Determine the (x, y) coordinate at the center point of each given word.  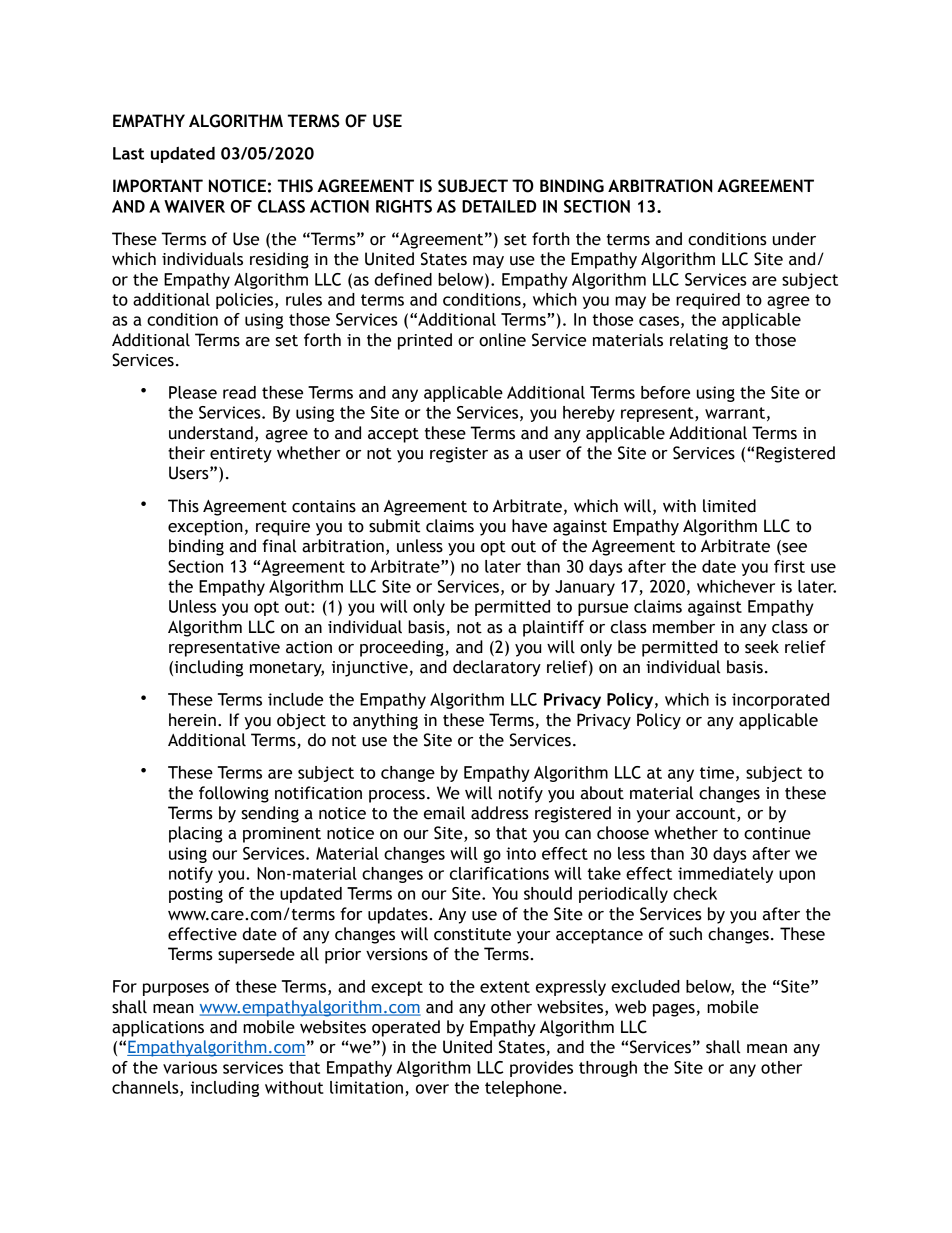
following (234, 794)
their (186, 453)
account (707, 815)
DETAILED (499, 206)
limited (729, 506)
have (529, 526)
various (190, 1067)
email (444, 813)
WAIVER (194, 206)
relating (699, 341)
